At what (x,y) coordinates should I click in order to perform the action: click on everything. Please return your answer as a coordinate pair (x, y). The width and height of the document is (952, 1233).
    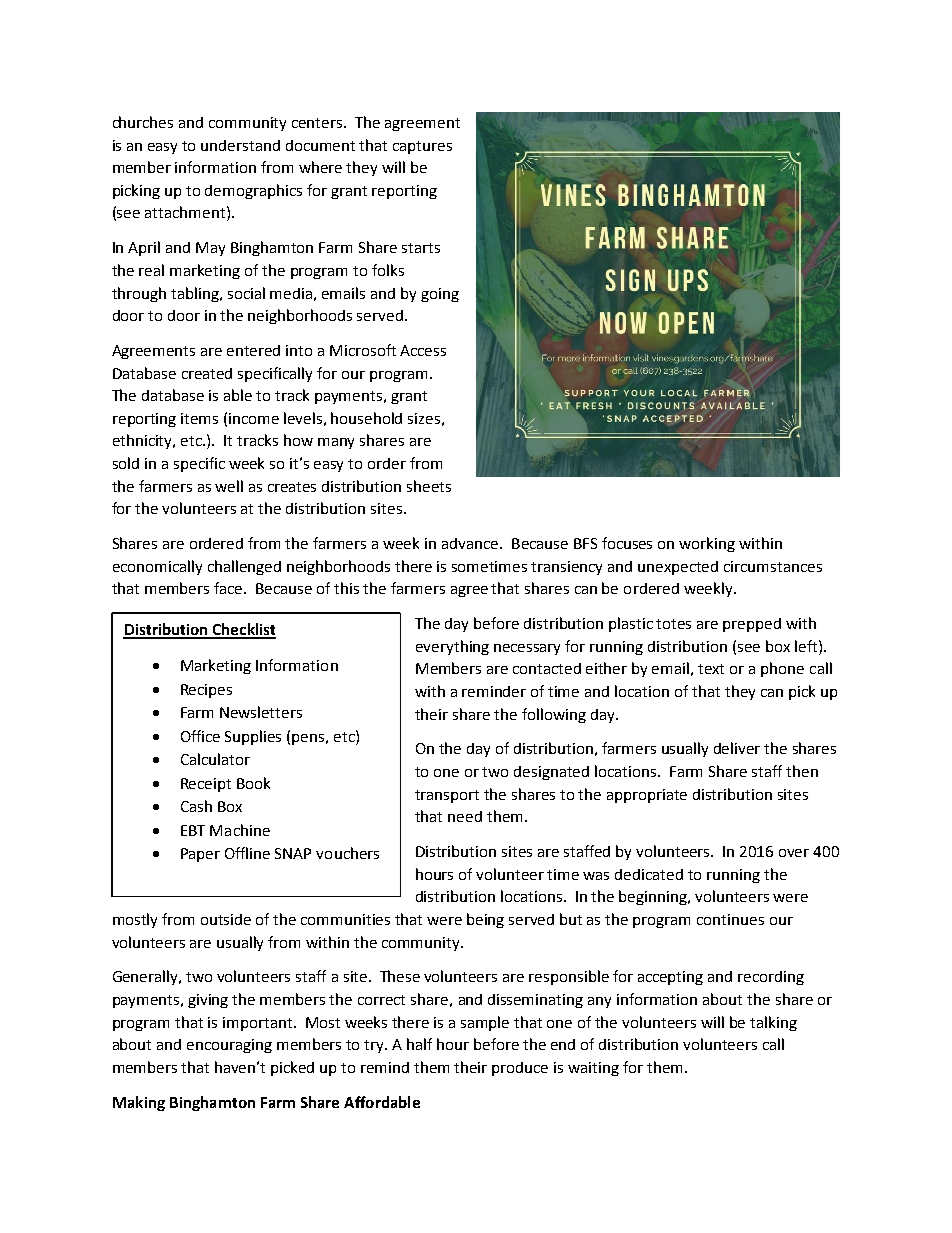
    Looking at the image, I should click on (452, 647).
